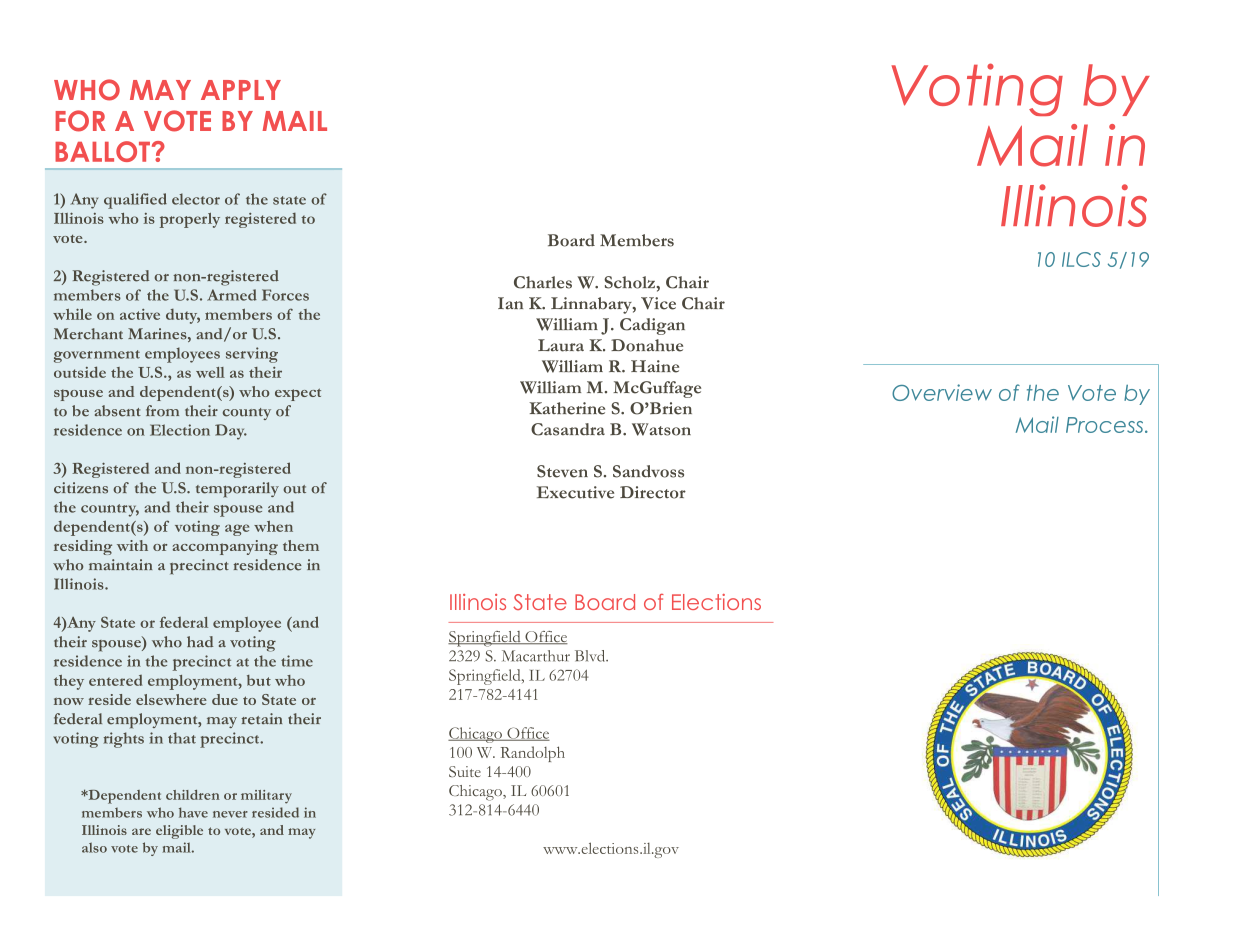 The height and width of the image is (952, 1233). What do you see at coordinates (653, 492) in the image?
I see `Director` at bounding box center [653, 492].
